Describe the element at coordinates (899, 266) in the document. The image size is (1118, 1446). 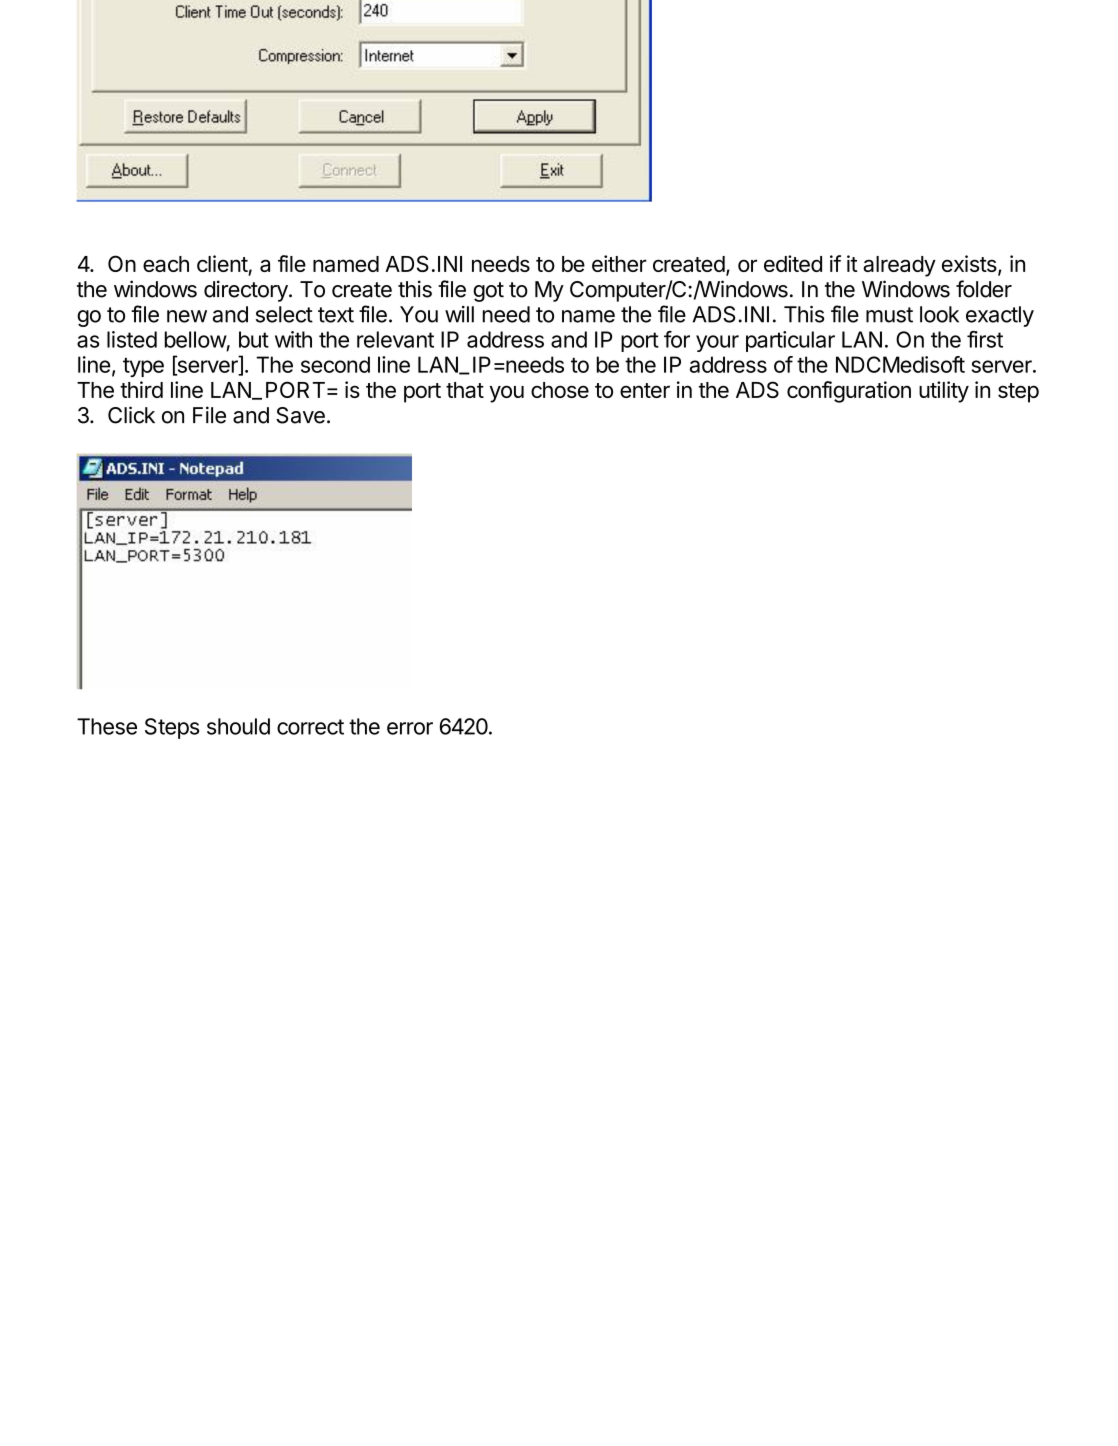
I see `already` at that location.
